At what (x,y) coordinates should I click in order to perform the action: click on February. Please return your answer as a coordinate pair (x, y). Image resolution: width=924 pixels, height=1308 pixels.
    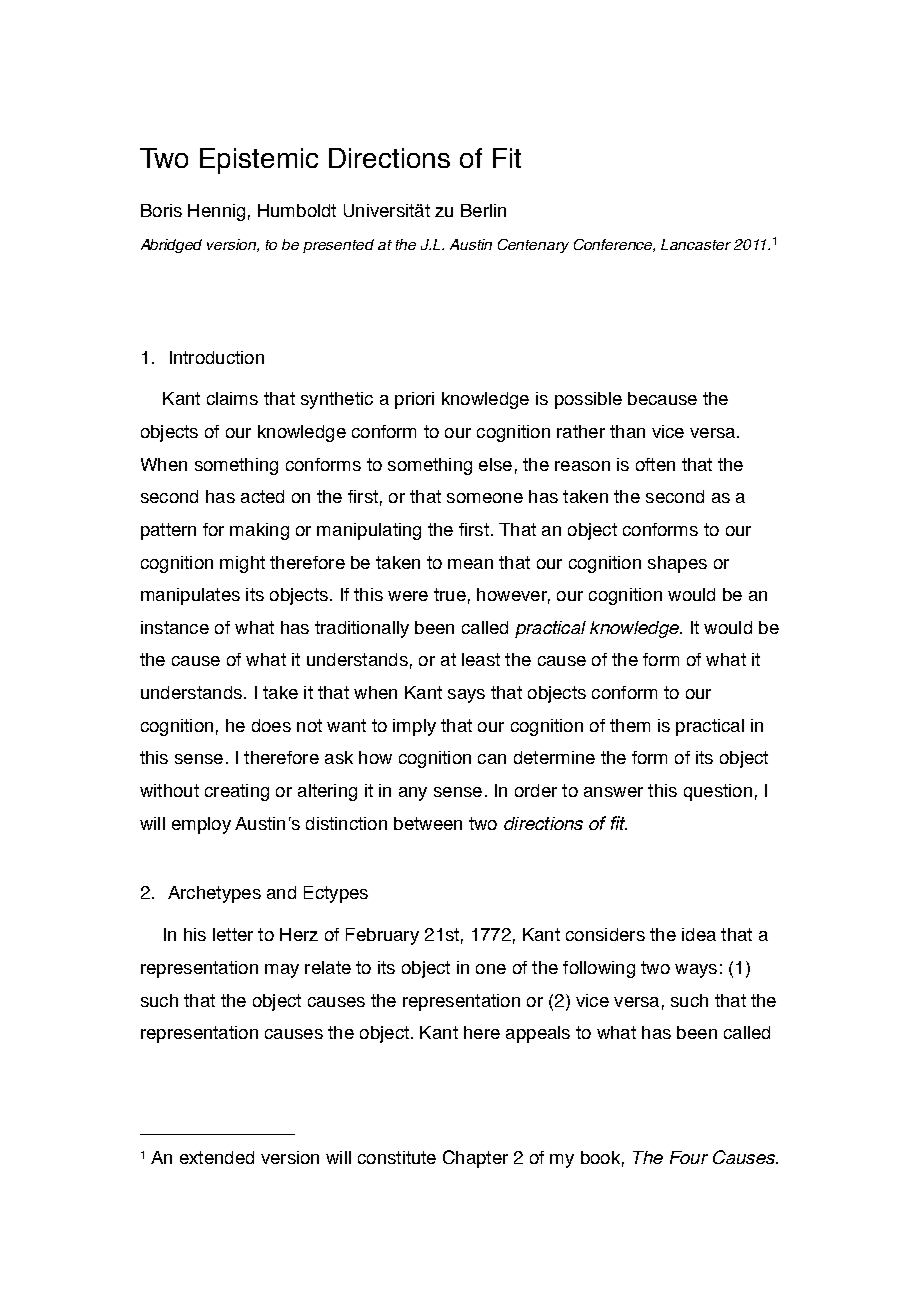
    Looking at the image, I should click on (382, 936).
